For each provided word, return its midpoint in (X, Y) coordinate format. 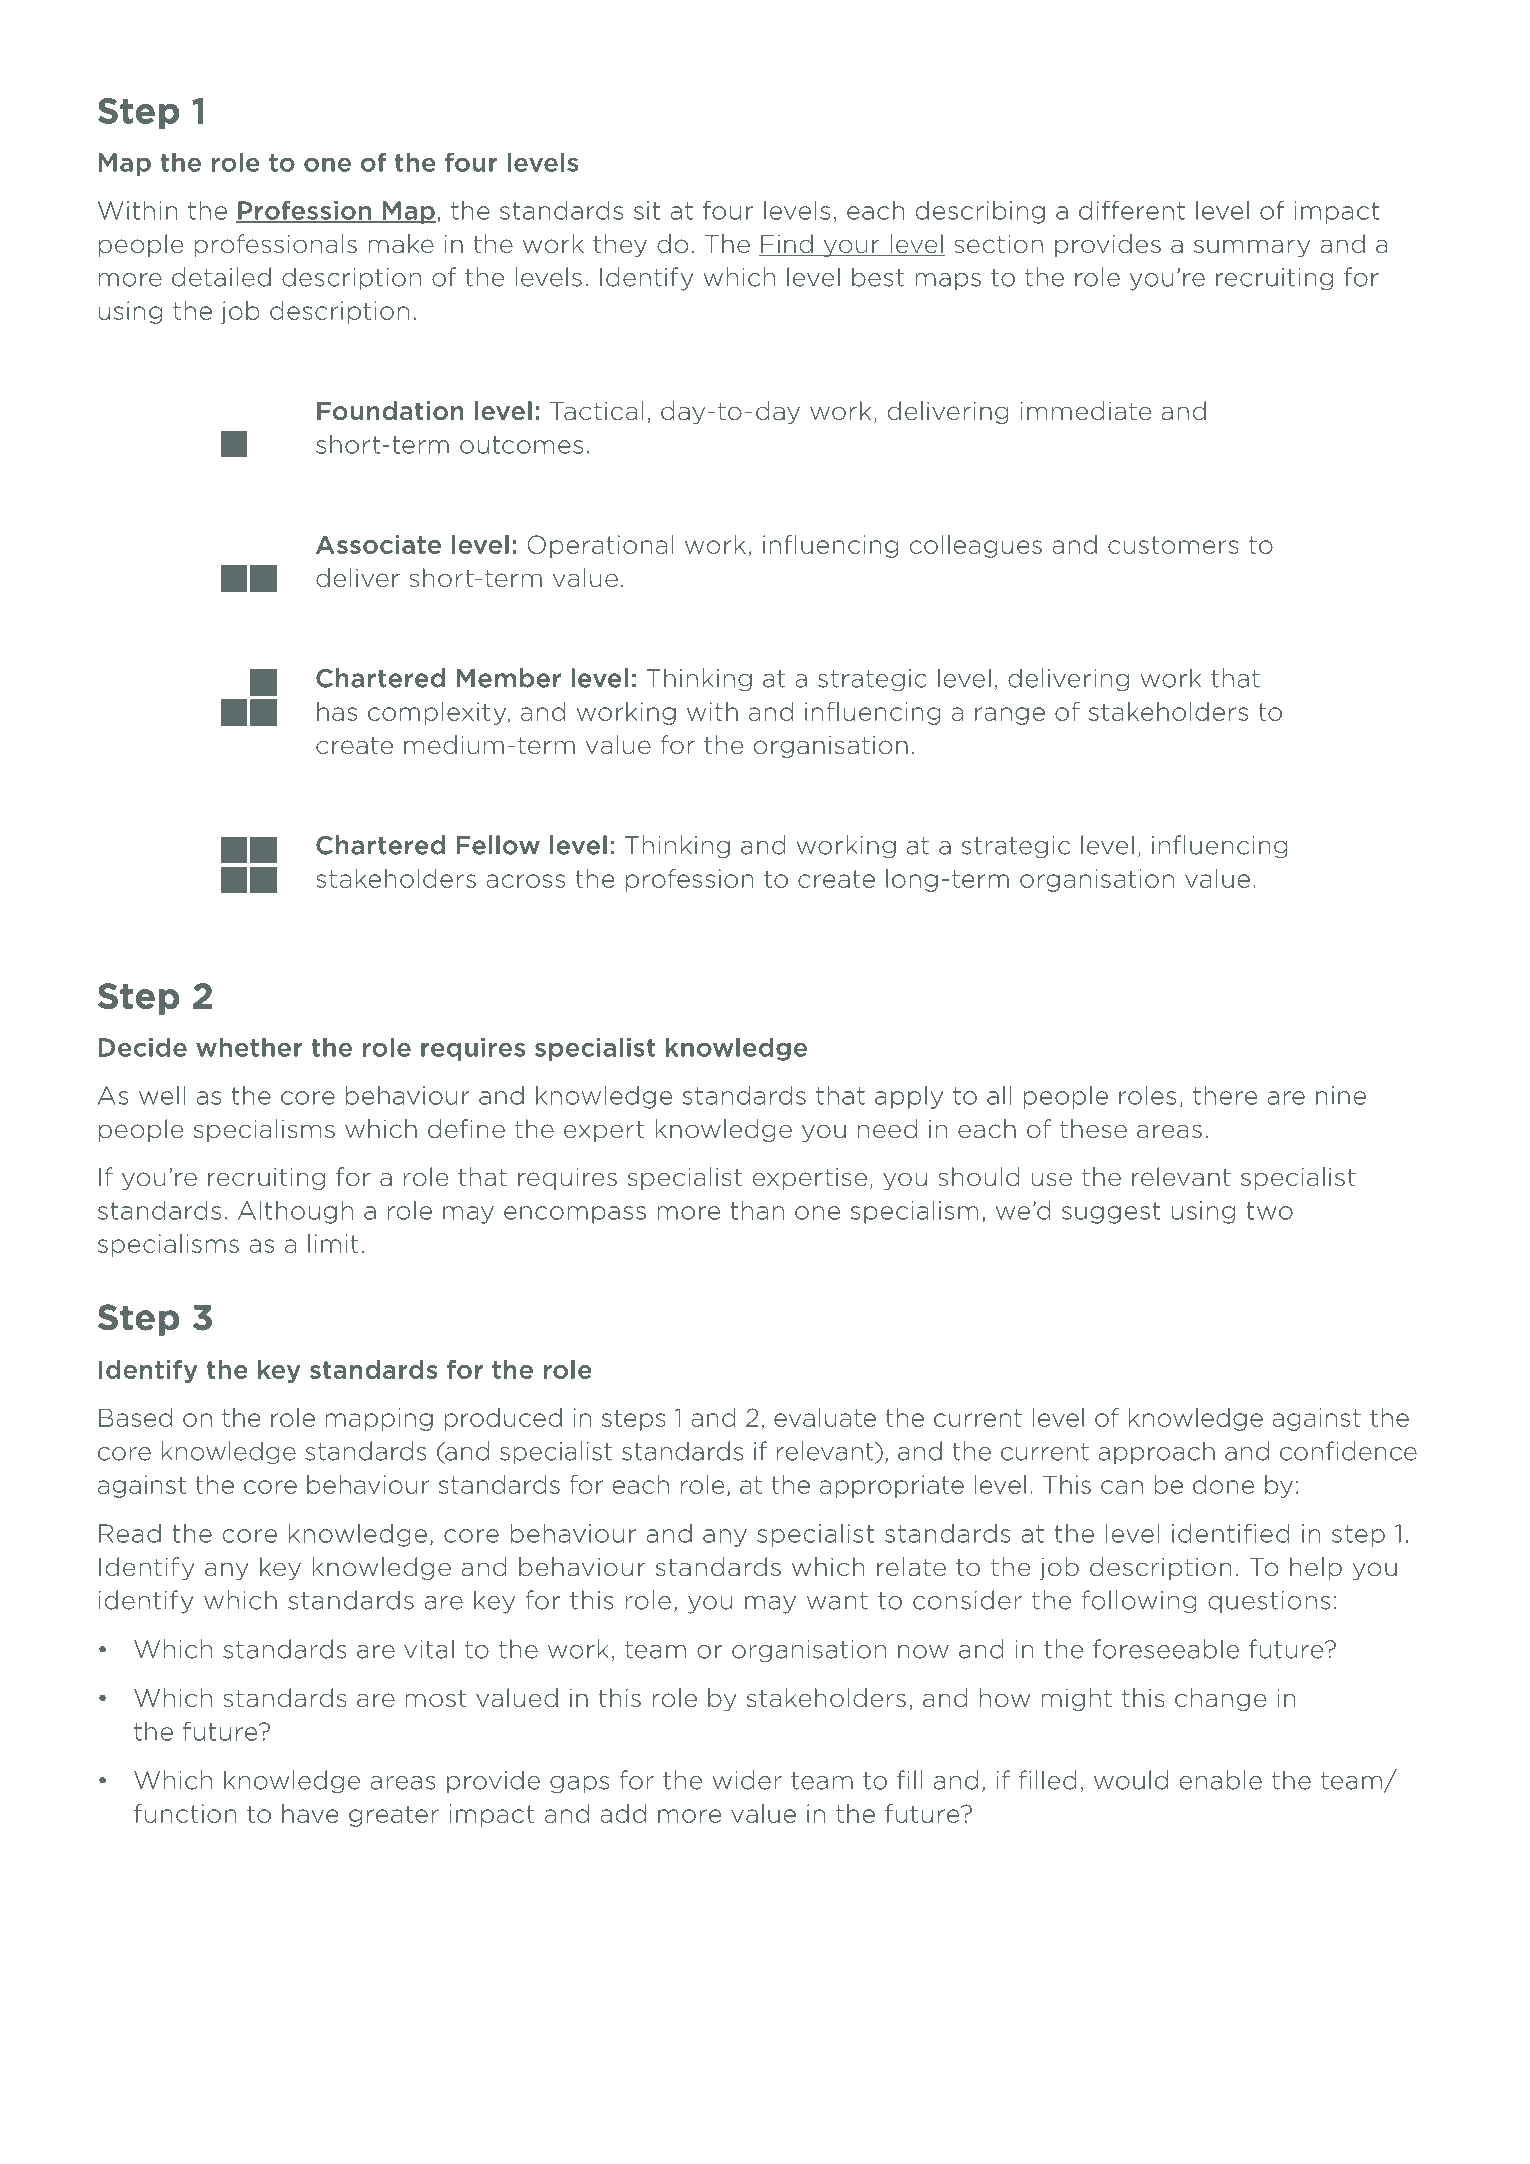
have (310, 1813)
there (1225, 1095)
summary (1252, 248)
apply (909, 1097)
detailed (221, 277)
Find (787, 245)
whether (249, 1047)
